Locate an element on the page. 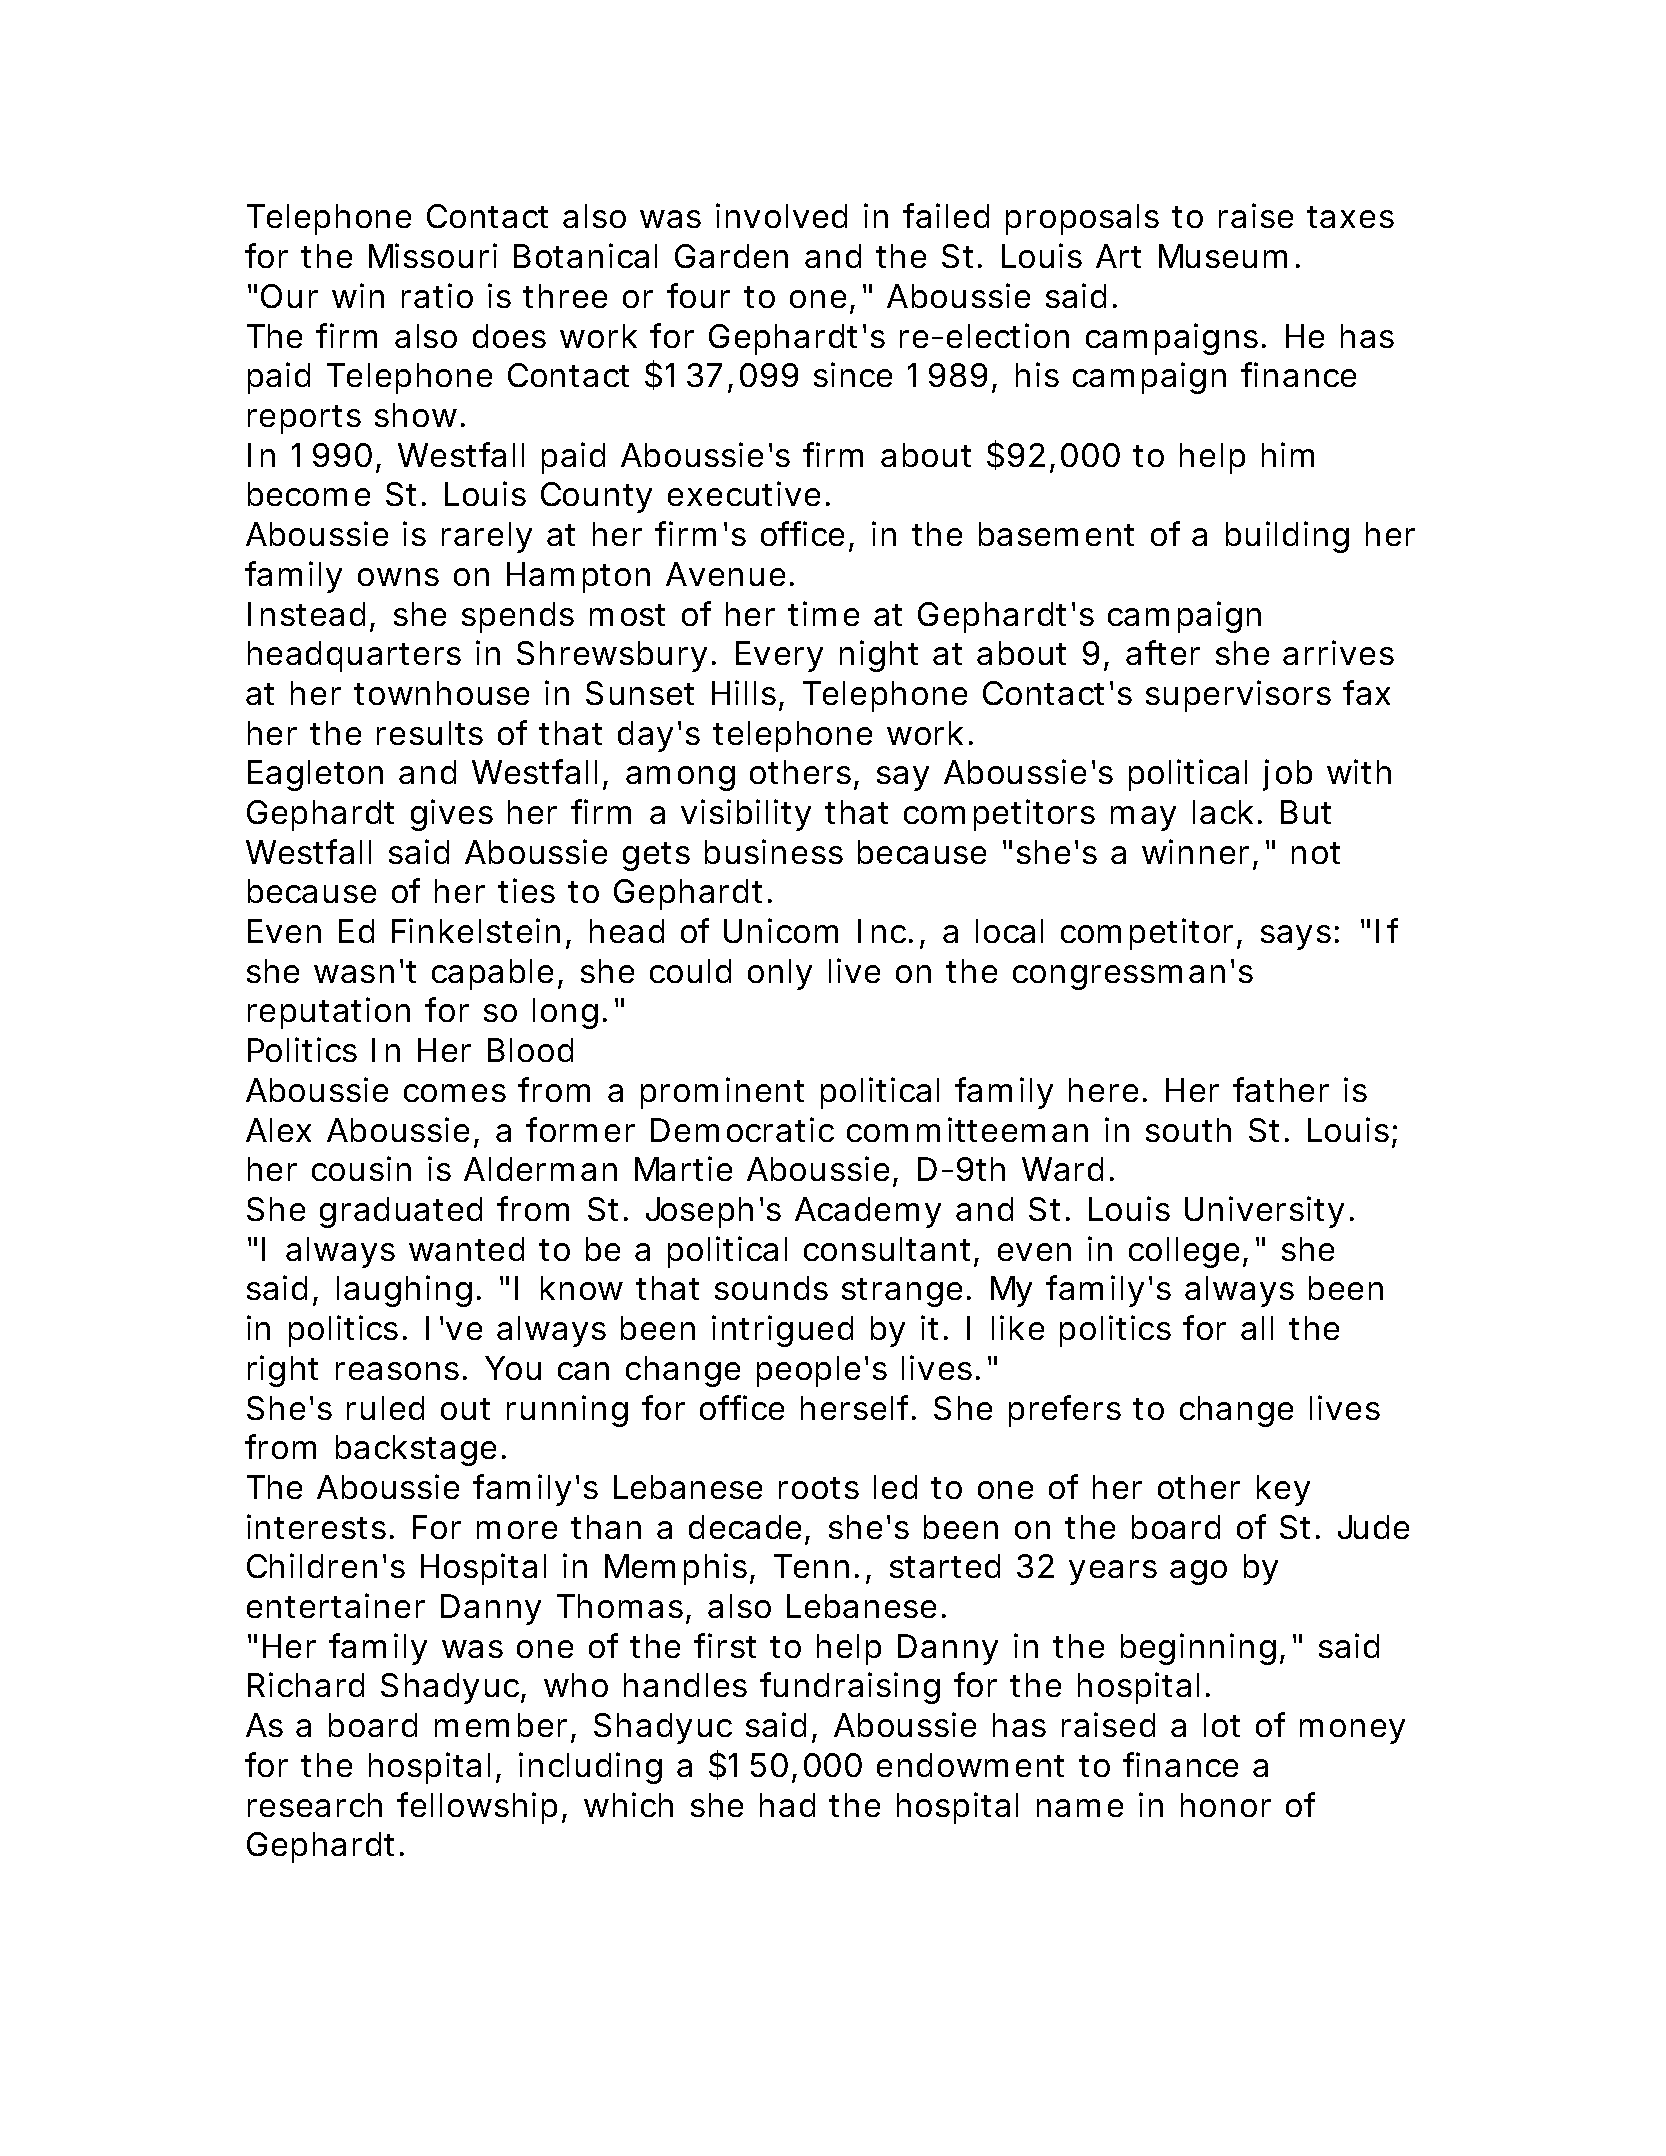  only is located at coordinates (780, 974).
